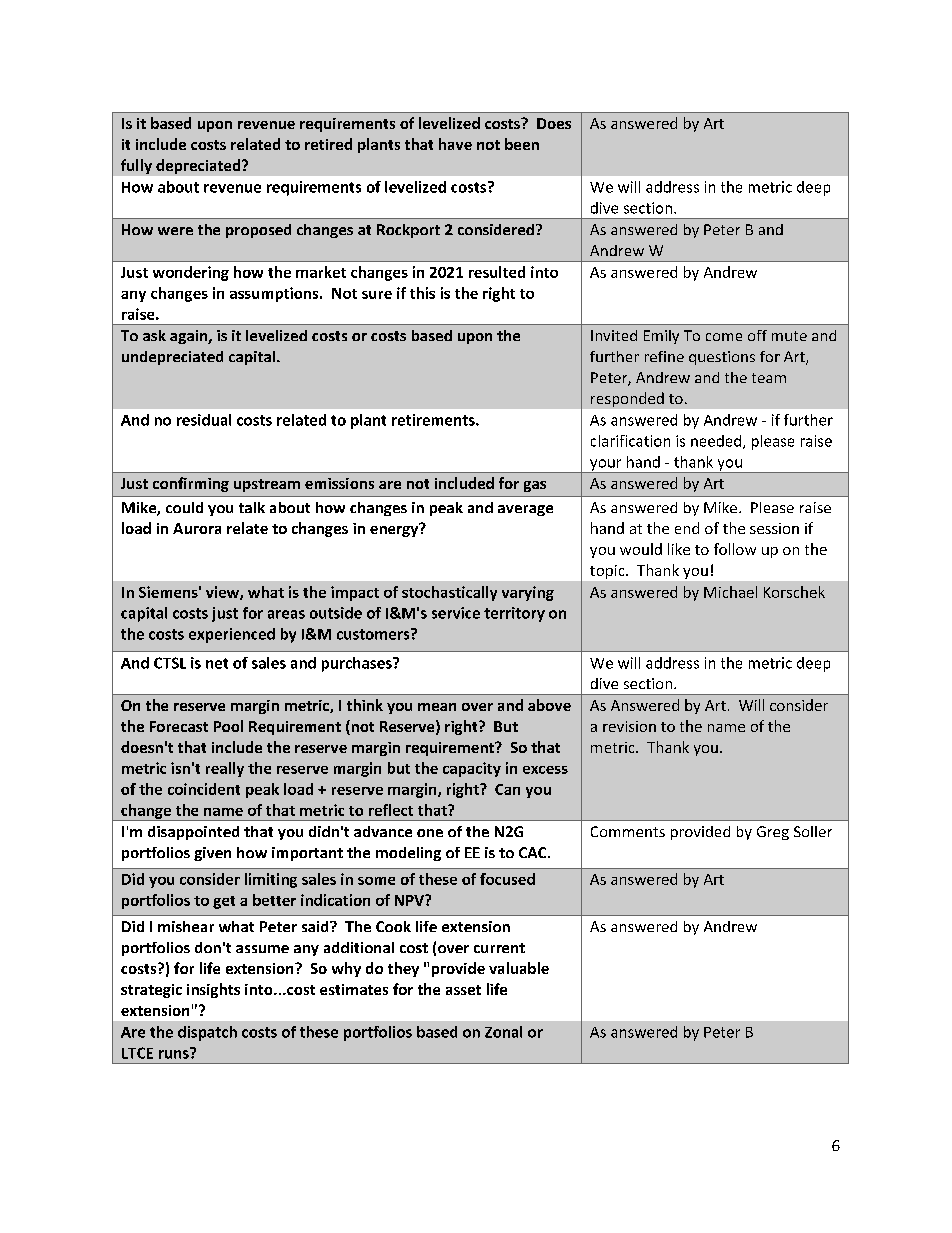 Image resolution: width=952 pixels, height=1233 pixels. What do you see at coordinates (232, 635) in the screenshot?
I see `experienced` at bounding box center [232, 635].
